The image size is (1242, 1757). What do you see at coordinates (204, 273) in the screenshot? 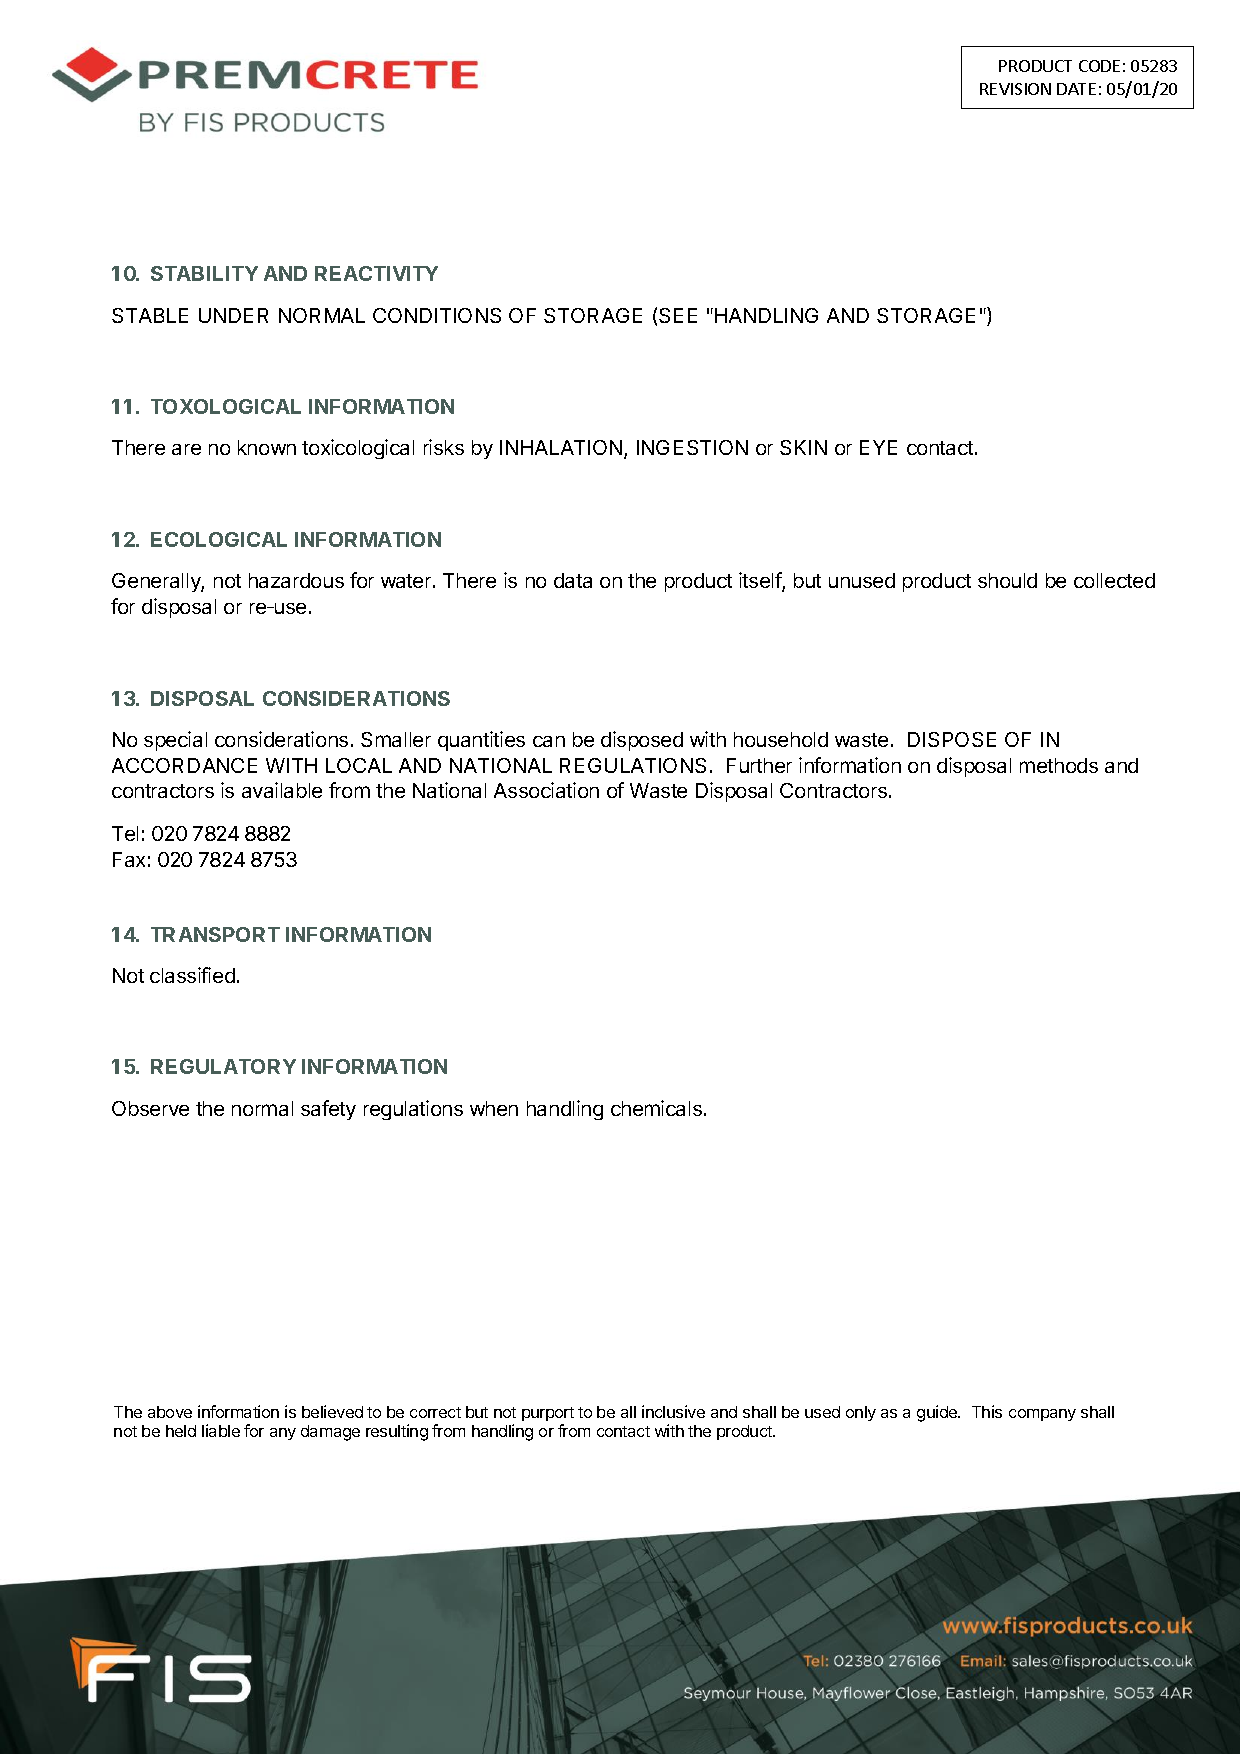
I see `STABILITY` at bounding box center [204, 273].
